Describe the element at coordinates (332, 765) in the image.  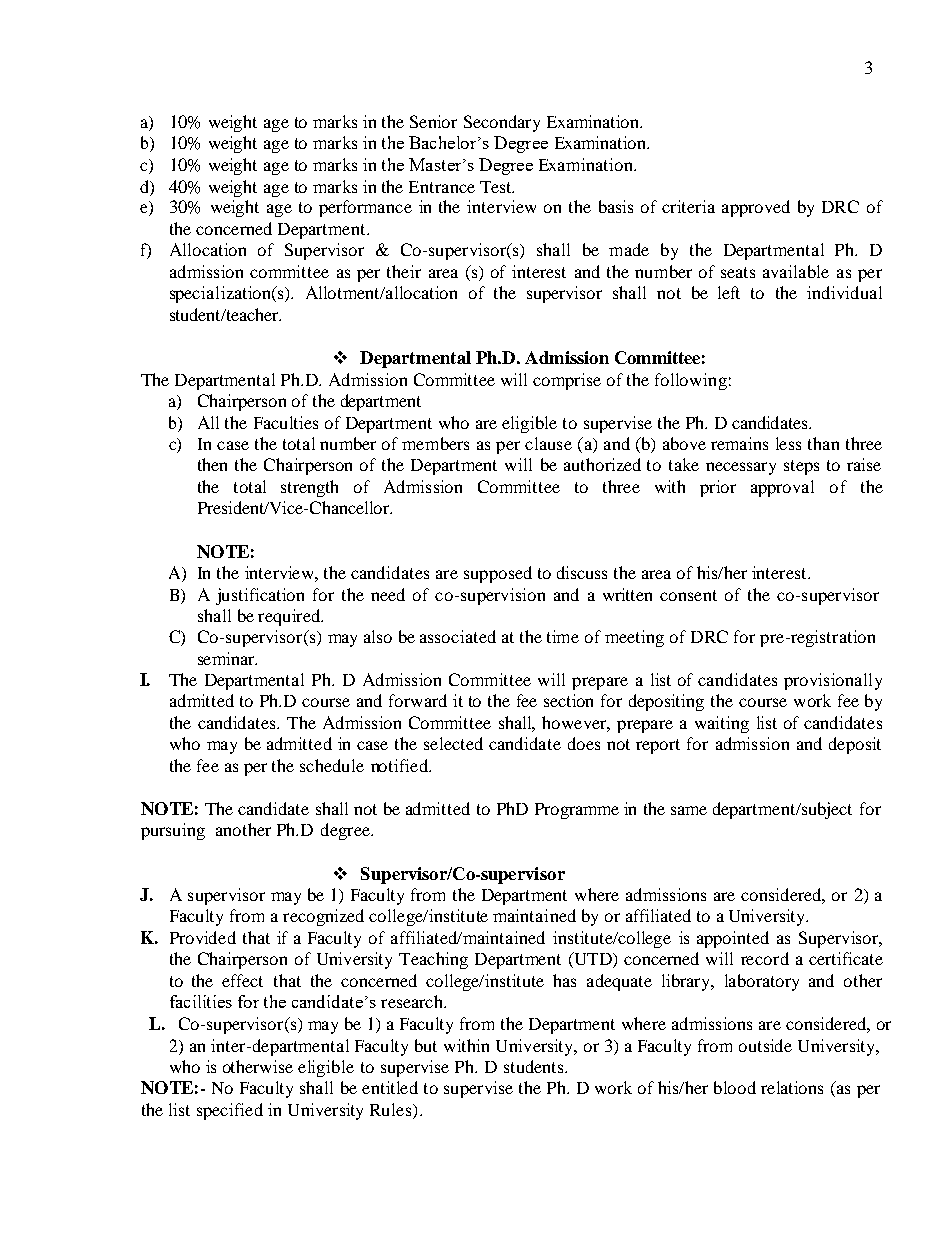
I see `schedule` at that location.
